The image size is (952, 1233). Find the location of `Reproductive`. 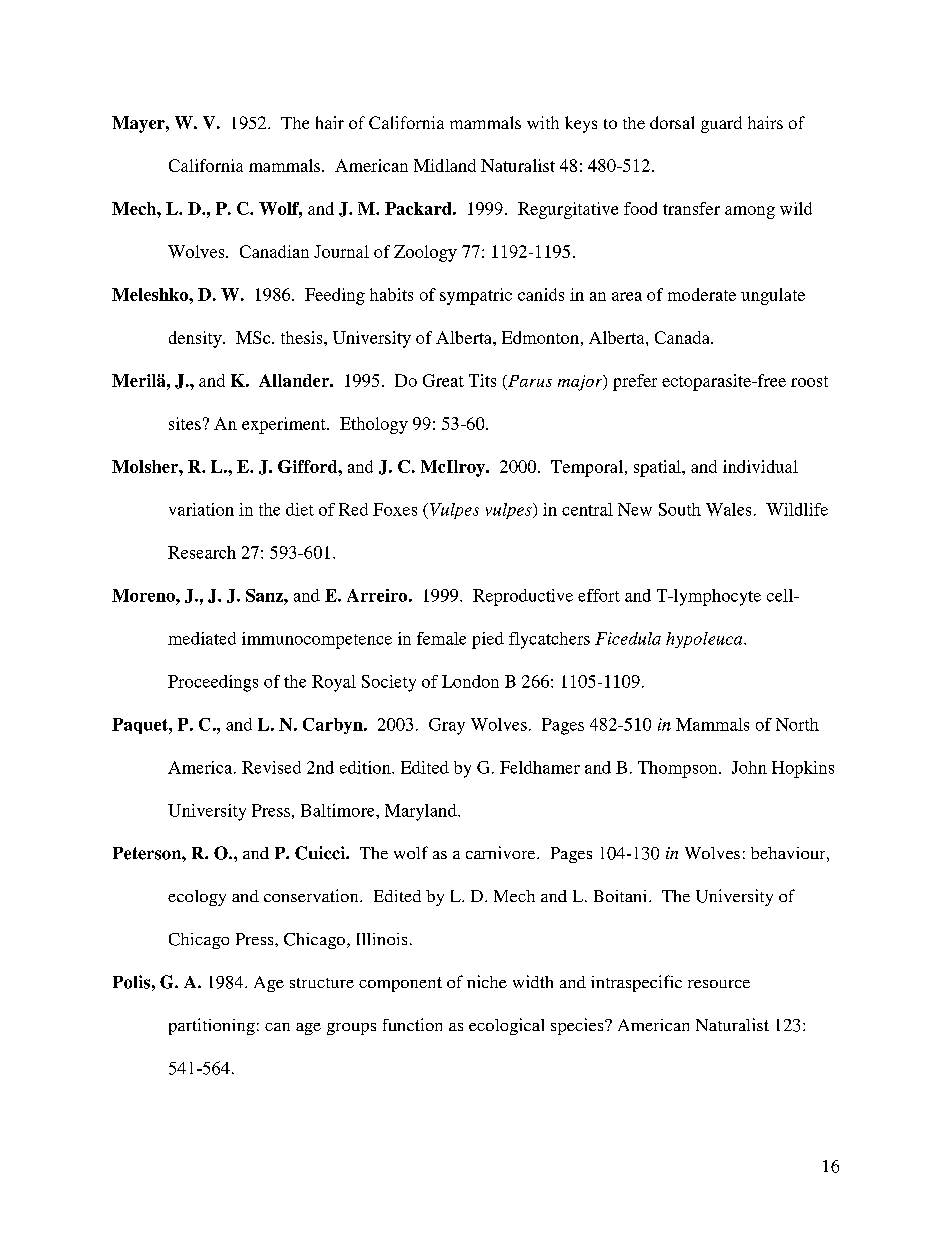

Reproductive is located at coordinates (523, 597).
